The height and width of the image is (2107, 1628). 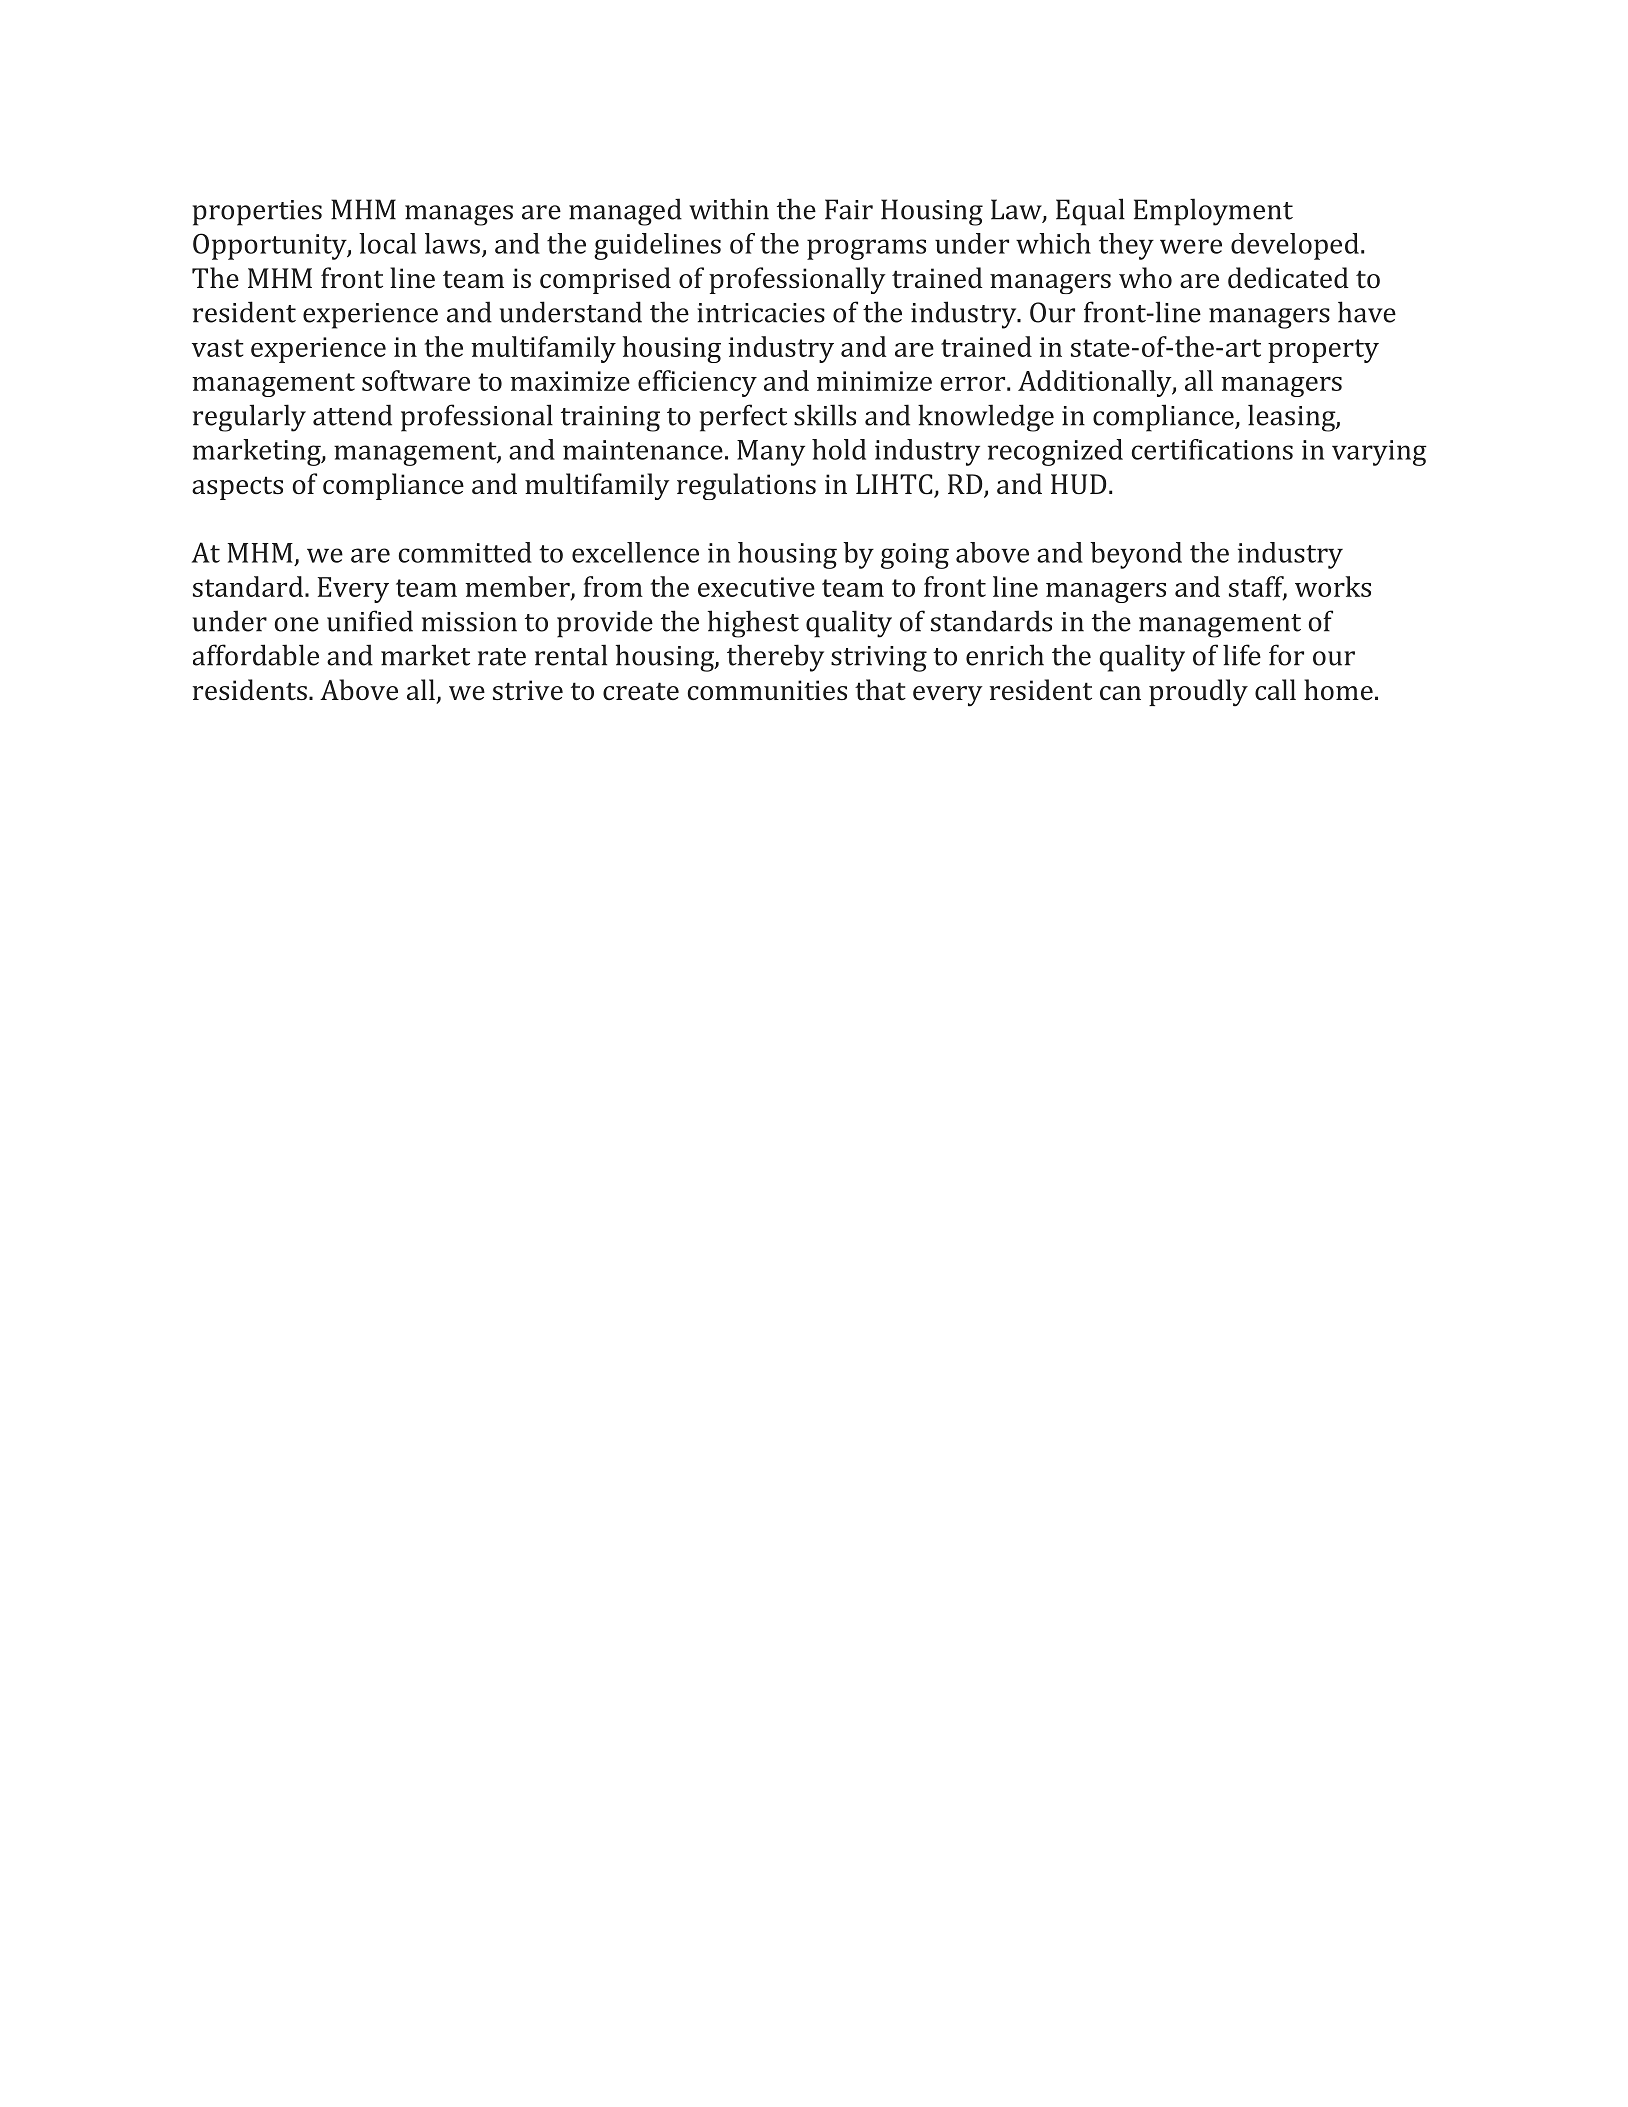 I want to click on going, so click(x=915, y=556).
